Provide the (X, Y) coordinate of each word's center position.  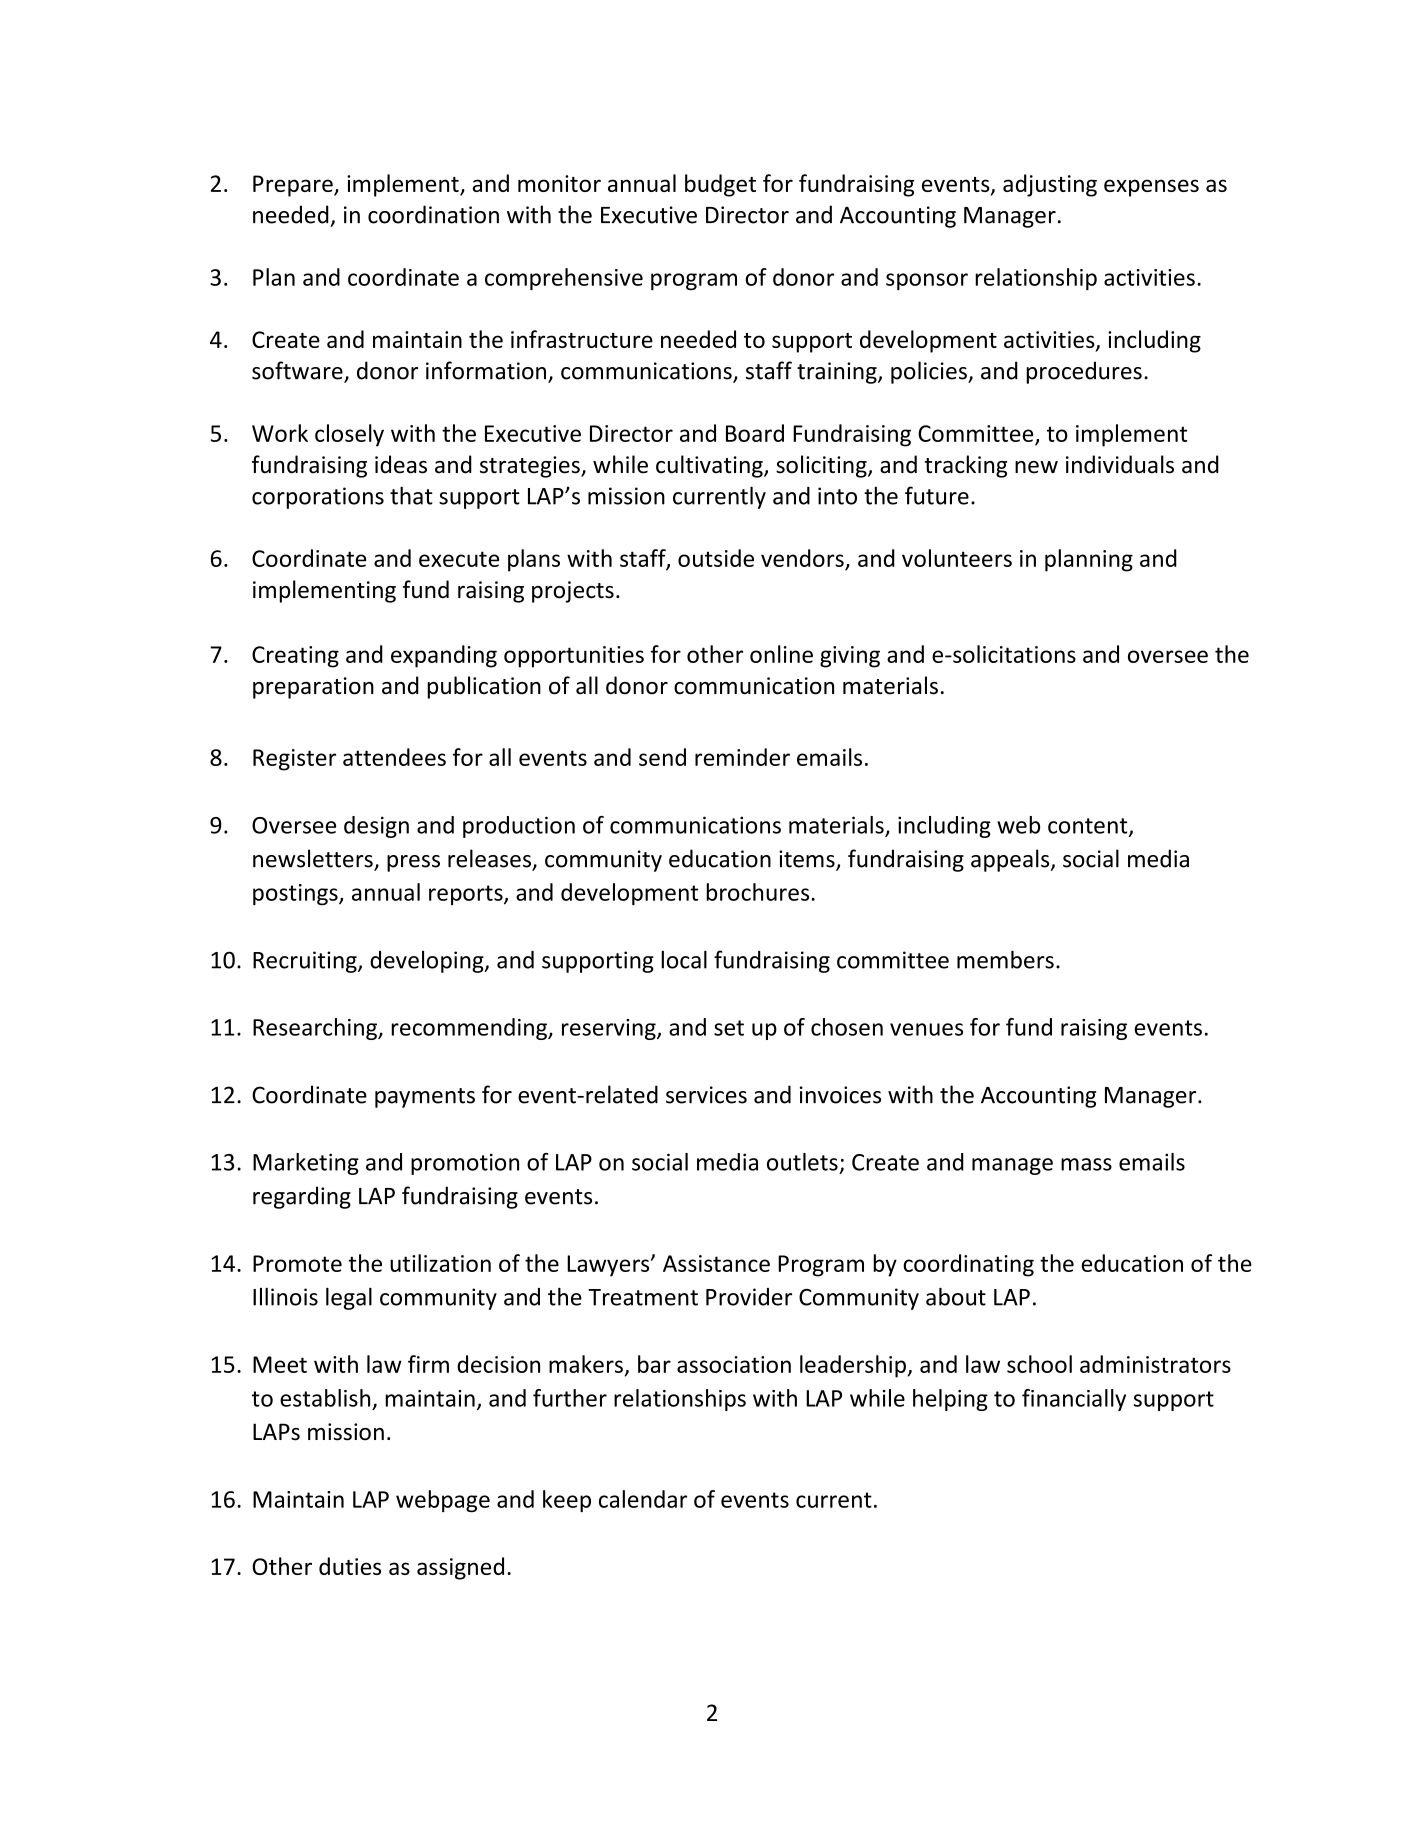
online (781, 654)
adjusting (1050, 185)
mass (1086, 1164)
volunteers (957, 558)
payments (425, 1098)
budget (720, 185)
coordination (433, 214)
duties (350, 1566)
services (706, 1095)
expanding (444, 656)
